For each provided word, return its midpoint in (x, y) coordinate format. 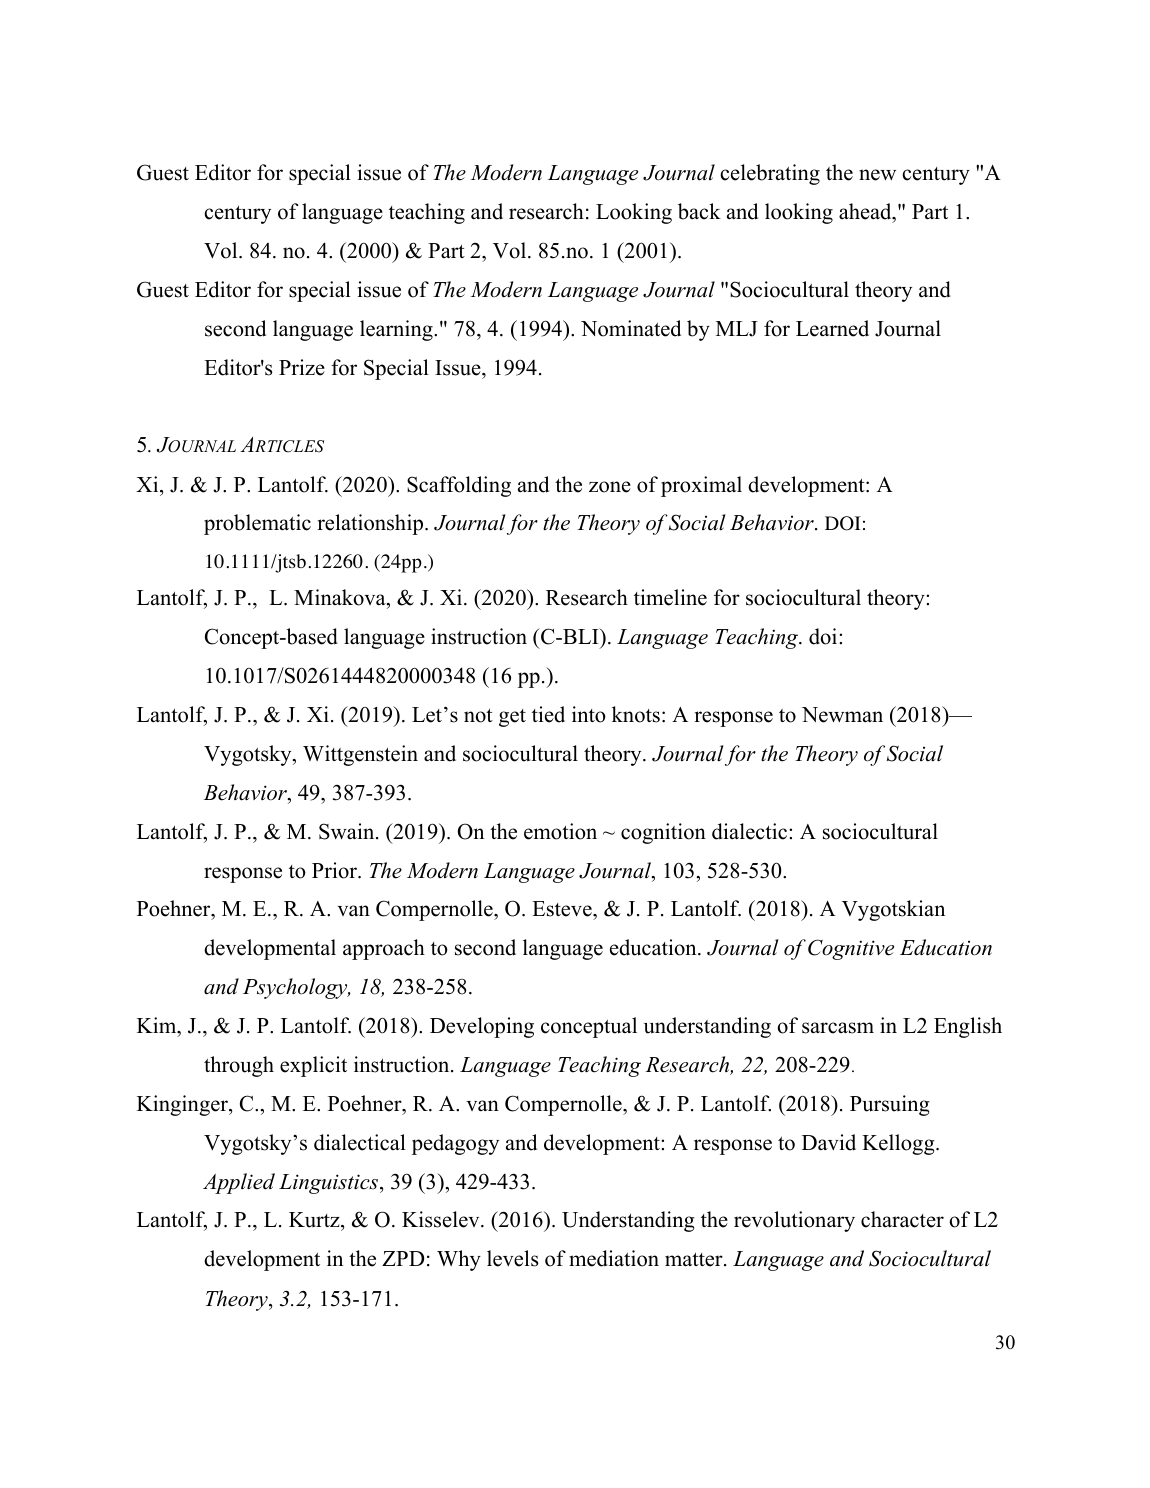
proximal (701, 486)
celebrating (770, 174)
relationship (370, 524)
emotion (560, 831)
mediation (614, 1258)
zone (610, 487)
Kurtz (315, 1221)
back (699, 211)
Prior (335, 870)
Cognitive (851, 949)
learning (397, 330)
